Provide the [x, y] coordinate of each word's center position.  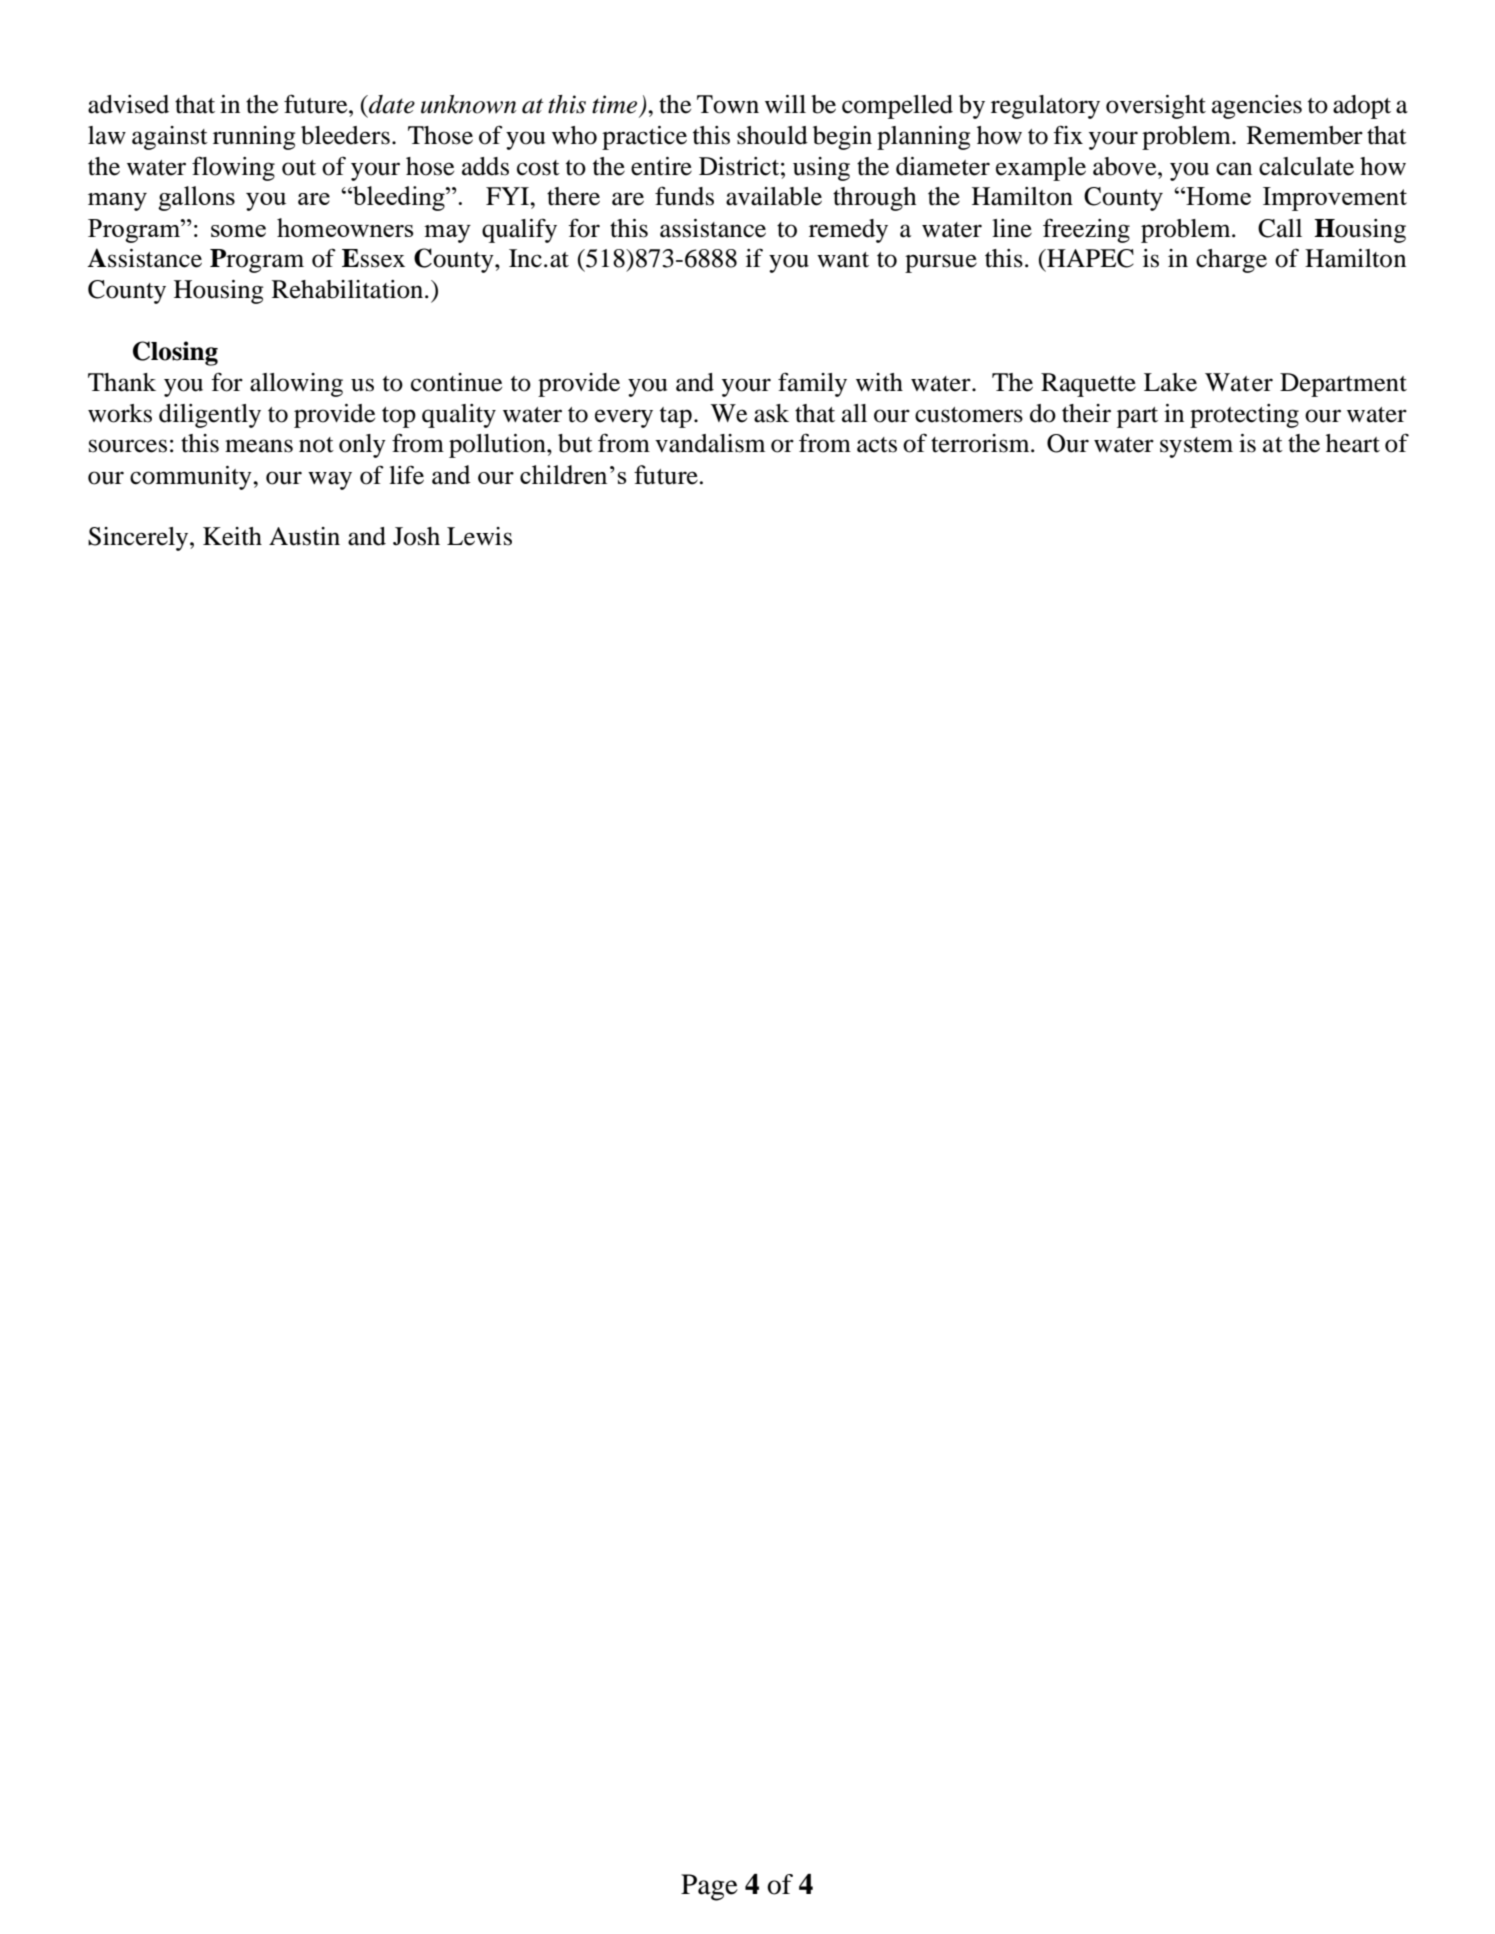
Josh [416, 536]
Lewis [479, 536]
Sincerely [139, 539]
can [1234, 169]
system [1196, 447]
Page [709, 1887]
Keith [232, 536]
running [254, 138]
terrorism [981, 443]
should [772, 135]
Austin [304, 536]
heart [1353, 443]
